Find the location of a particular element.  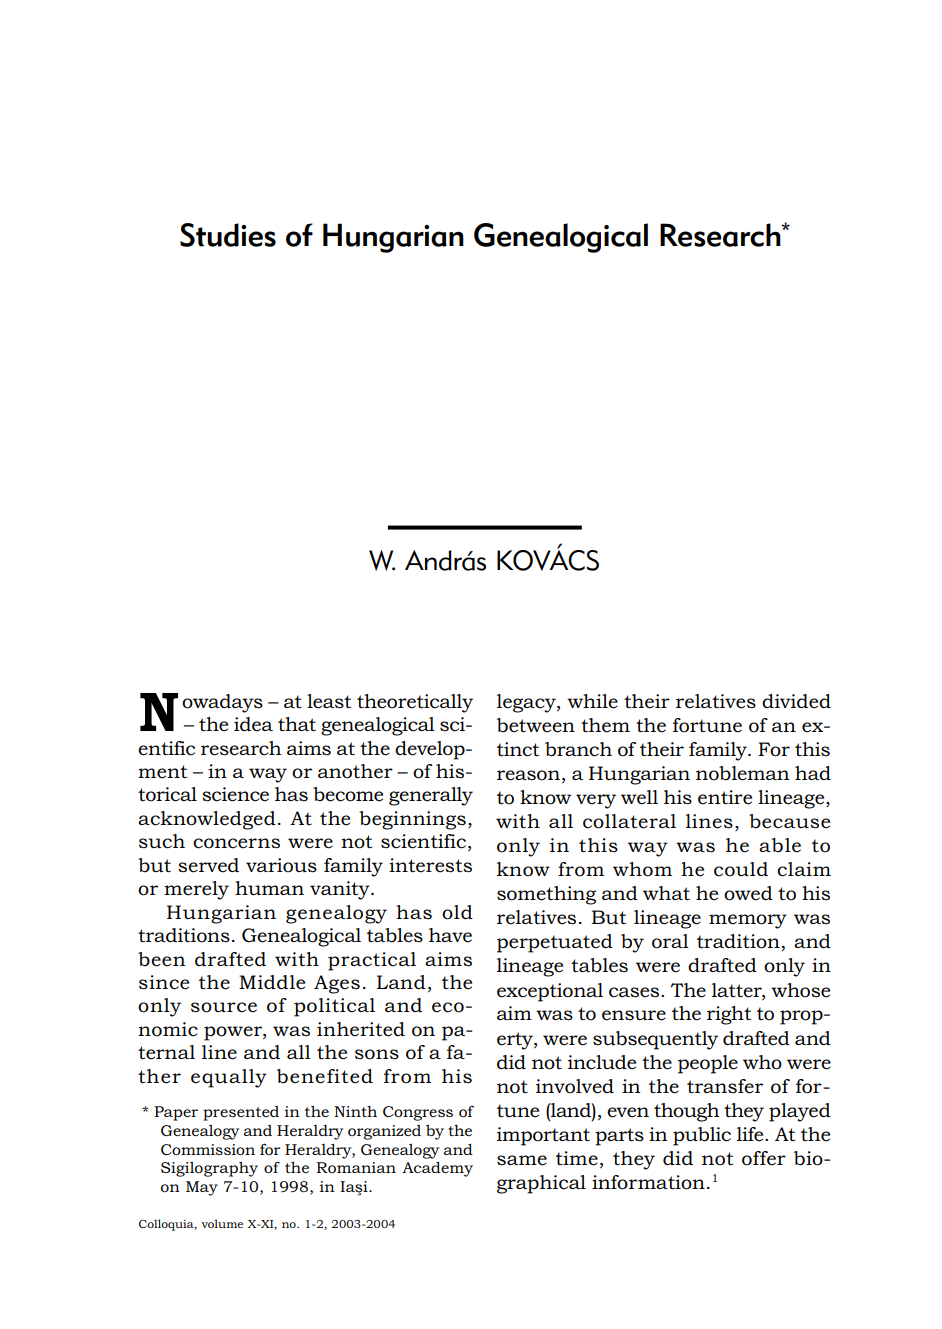

owed is located at coordinates (748, 893).
